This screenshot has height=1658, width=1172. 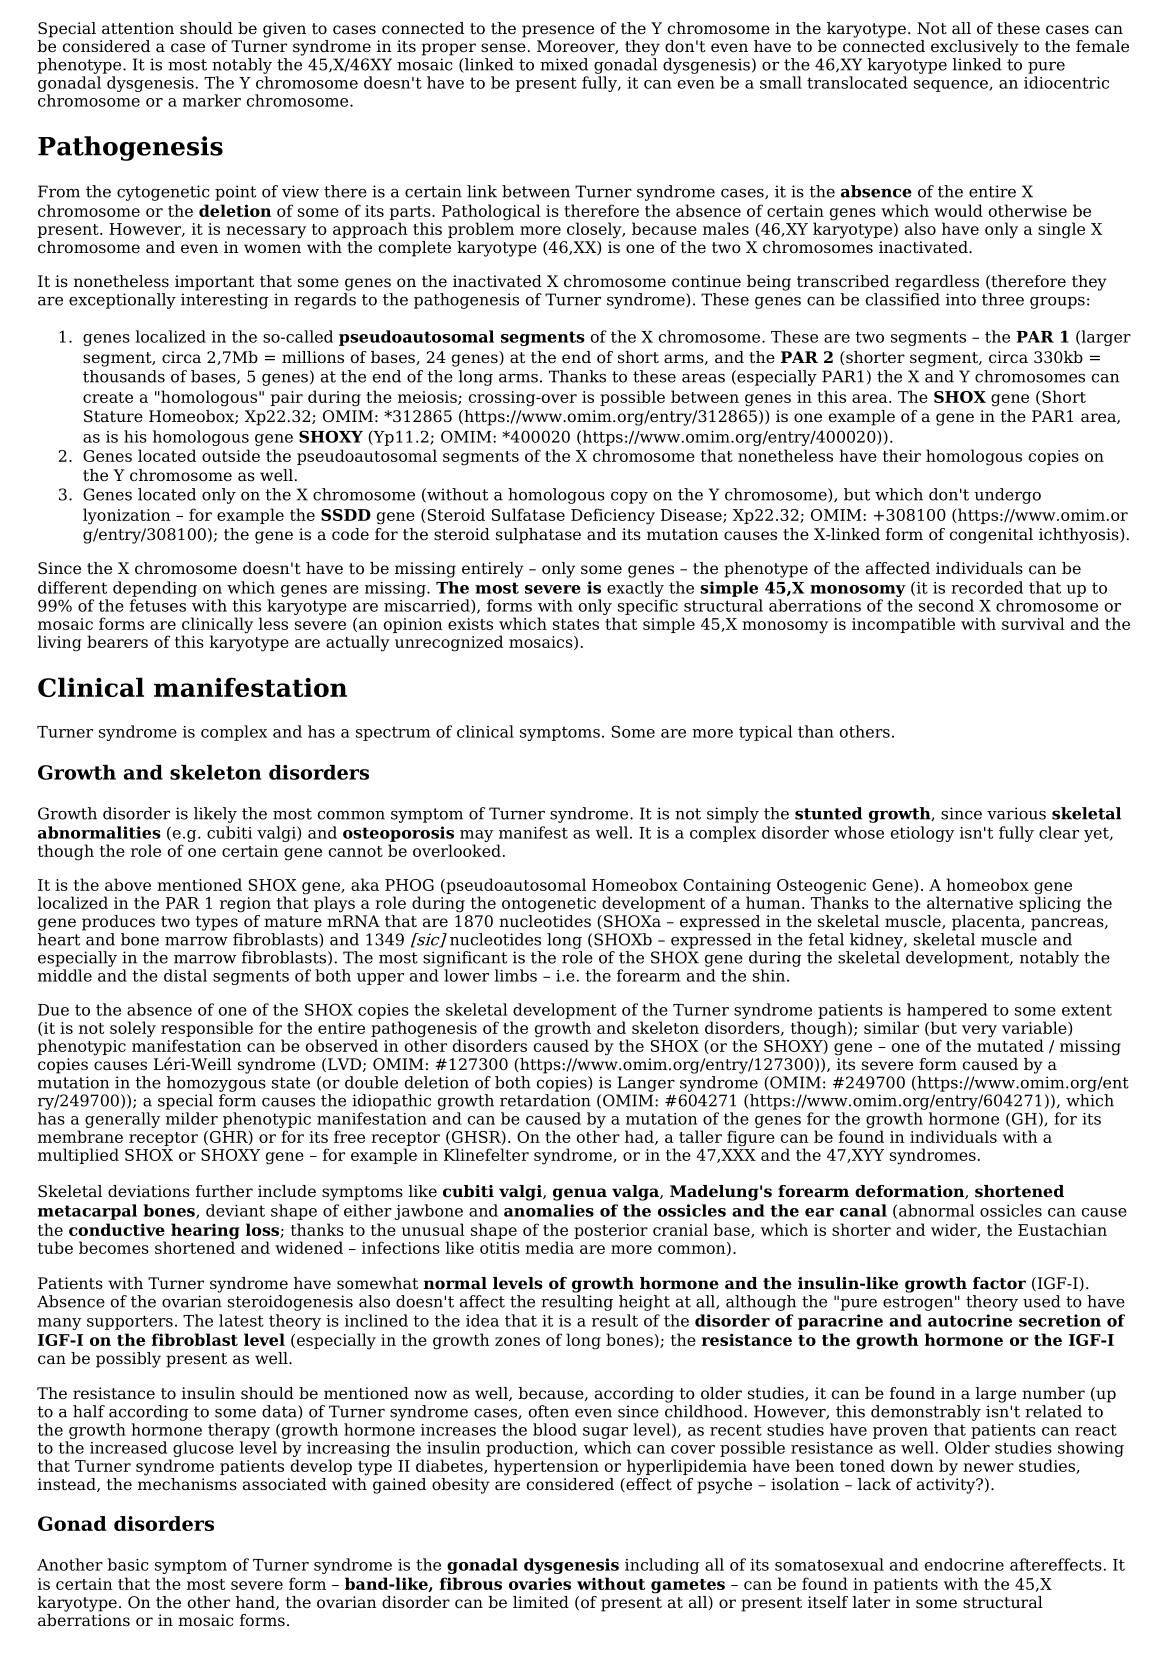 What do you see at coordinates (128, 1564) in the screenshot?
I see `basic` at bounding box center [128, 1564].
